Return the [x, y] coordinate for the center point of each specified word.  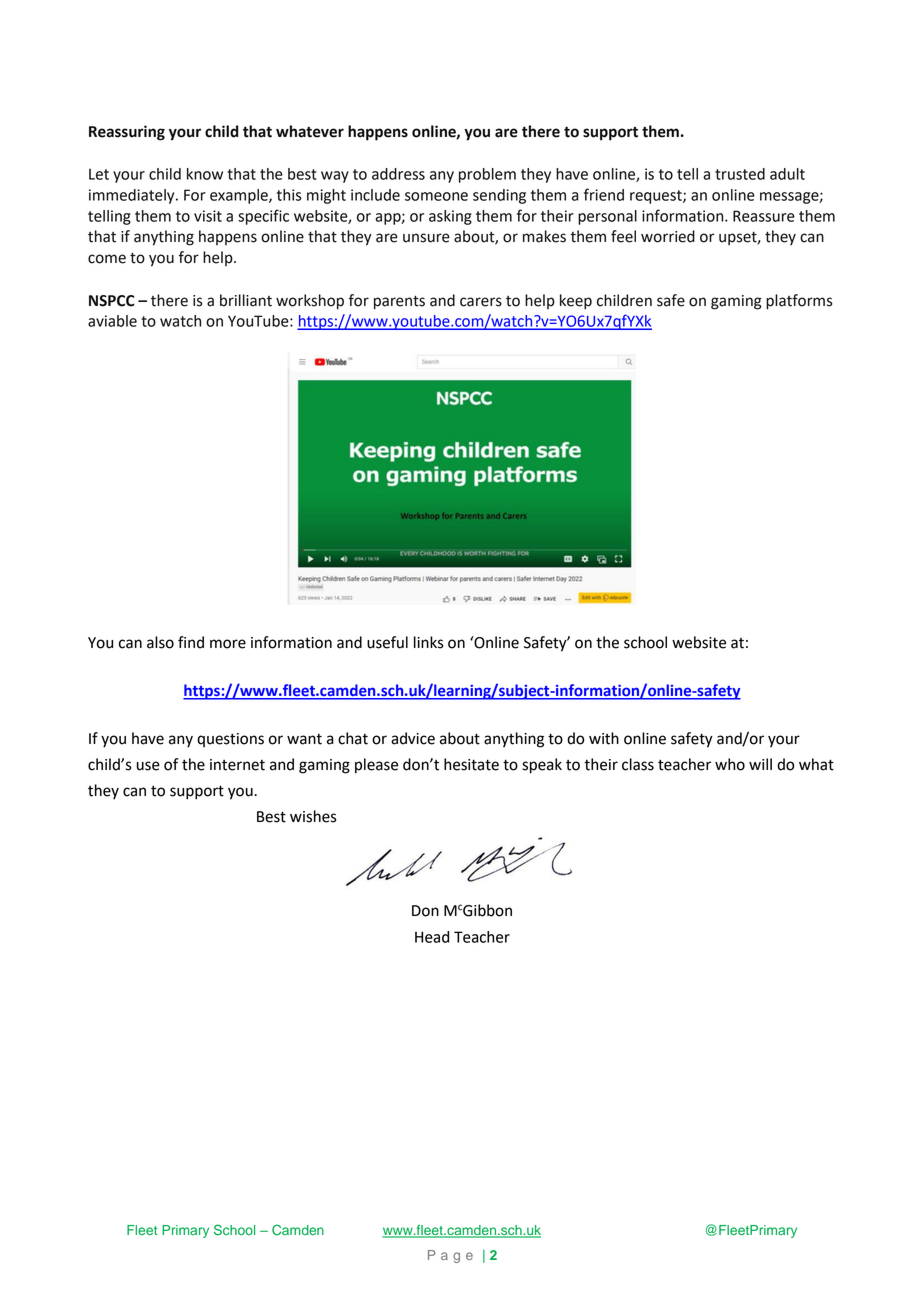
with [604, 738]
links [429, 642]
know [205, 174]
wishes [313, 816]
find [191, 642]
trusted [740, 174]
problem [487, 175]
